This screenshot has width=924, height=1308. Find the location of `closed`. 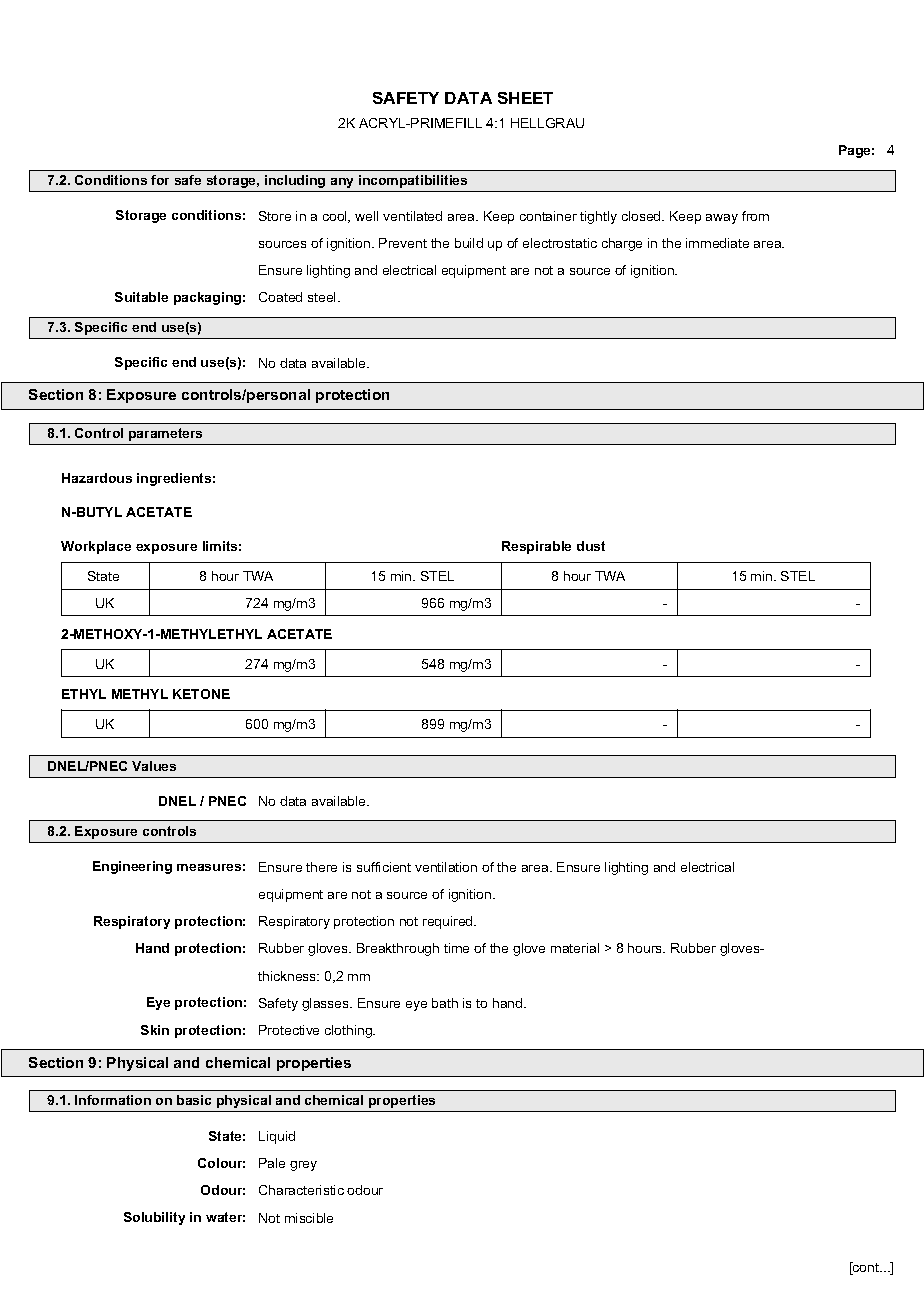

closed is located at coordinates (642, 216).
